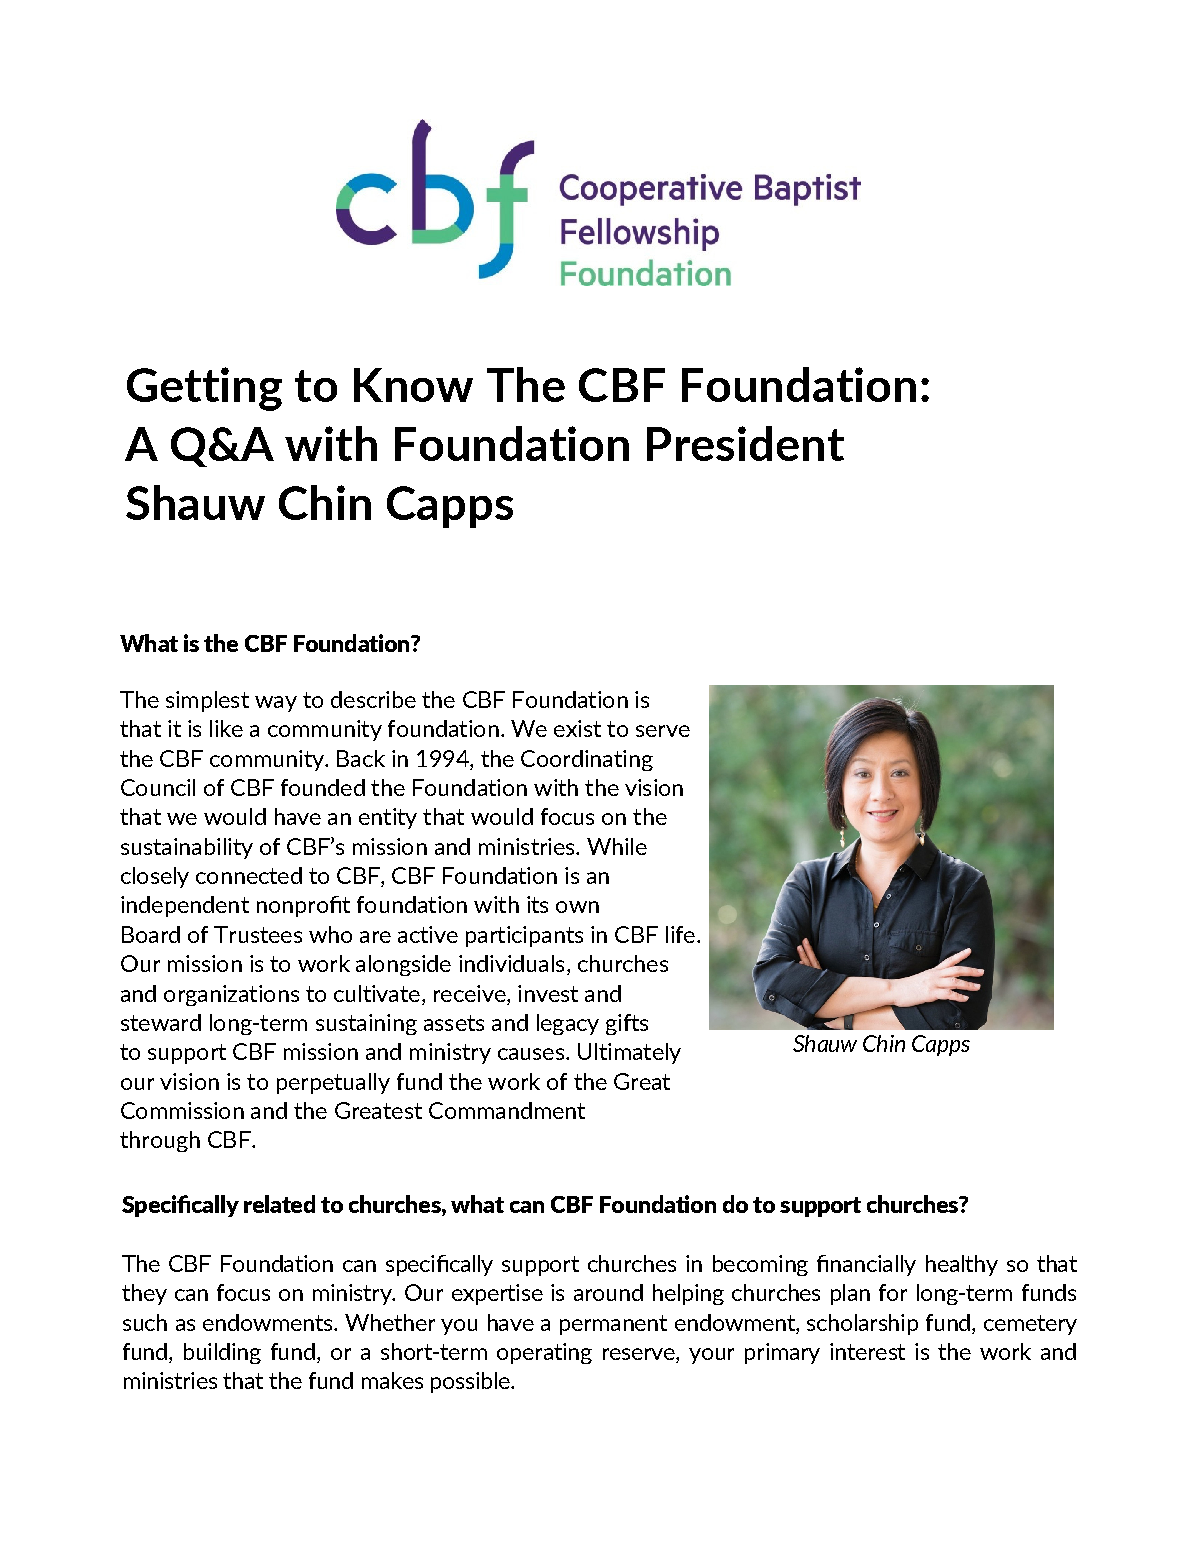 The width and height of the screenshot is (1198, 1550). I want to click on Coordinating, so click(587, 760).
